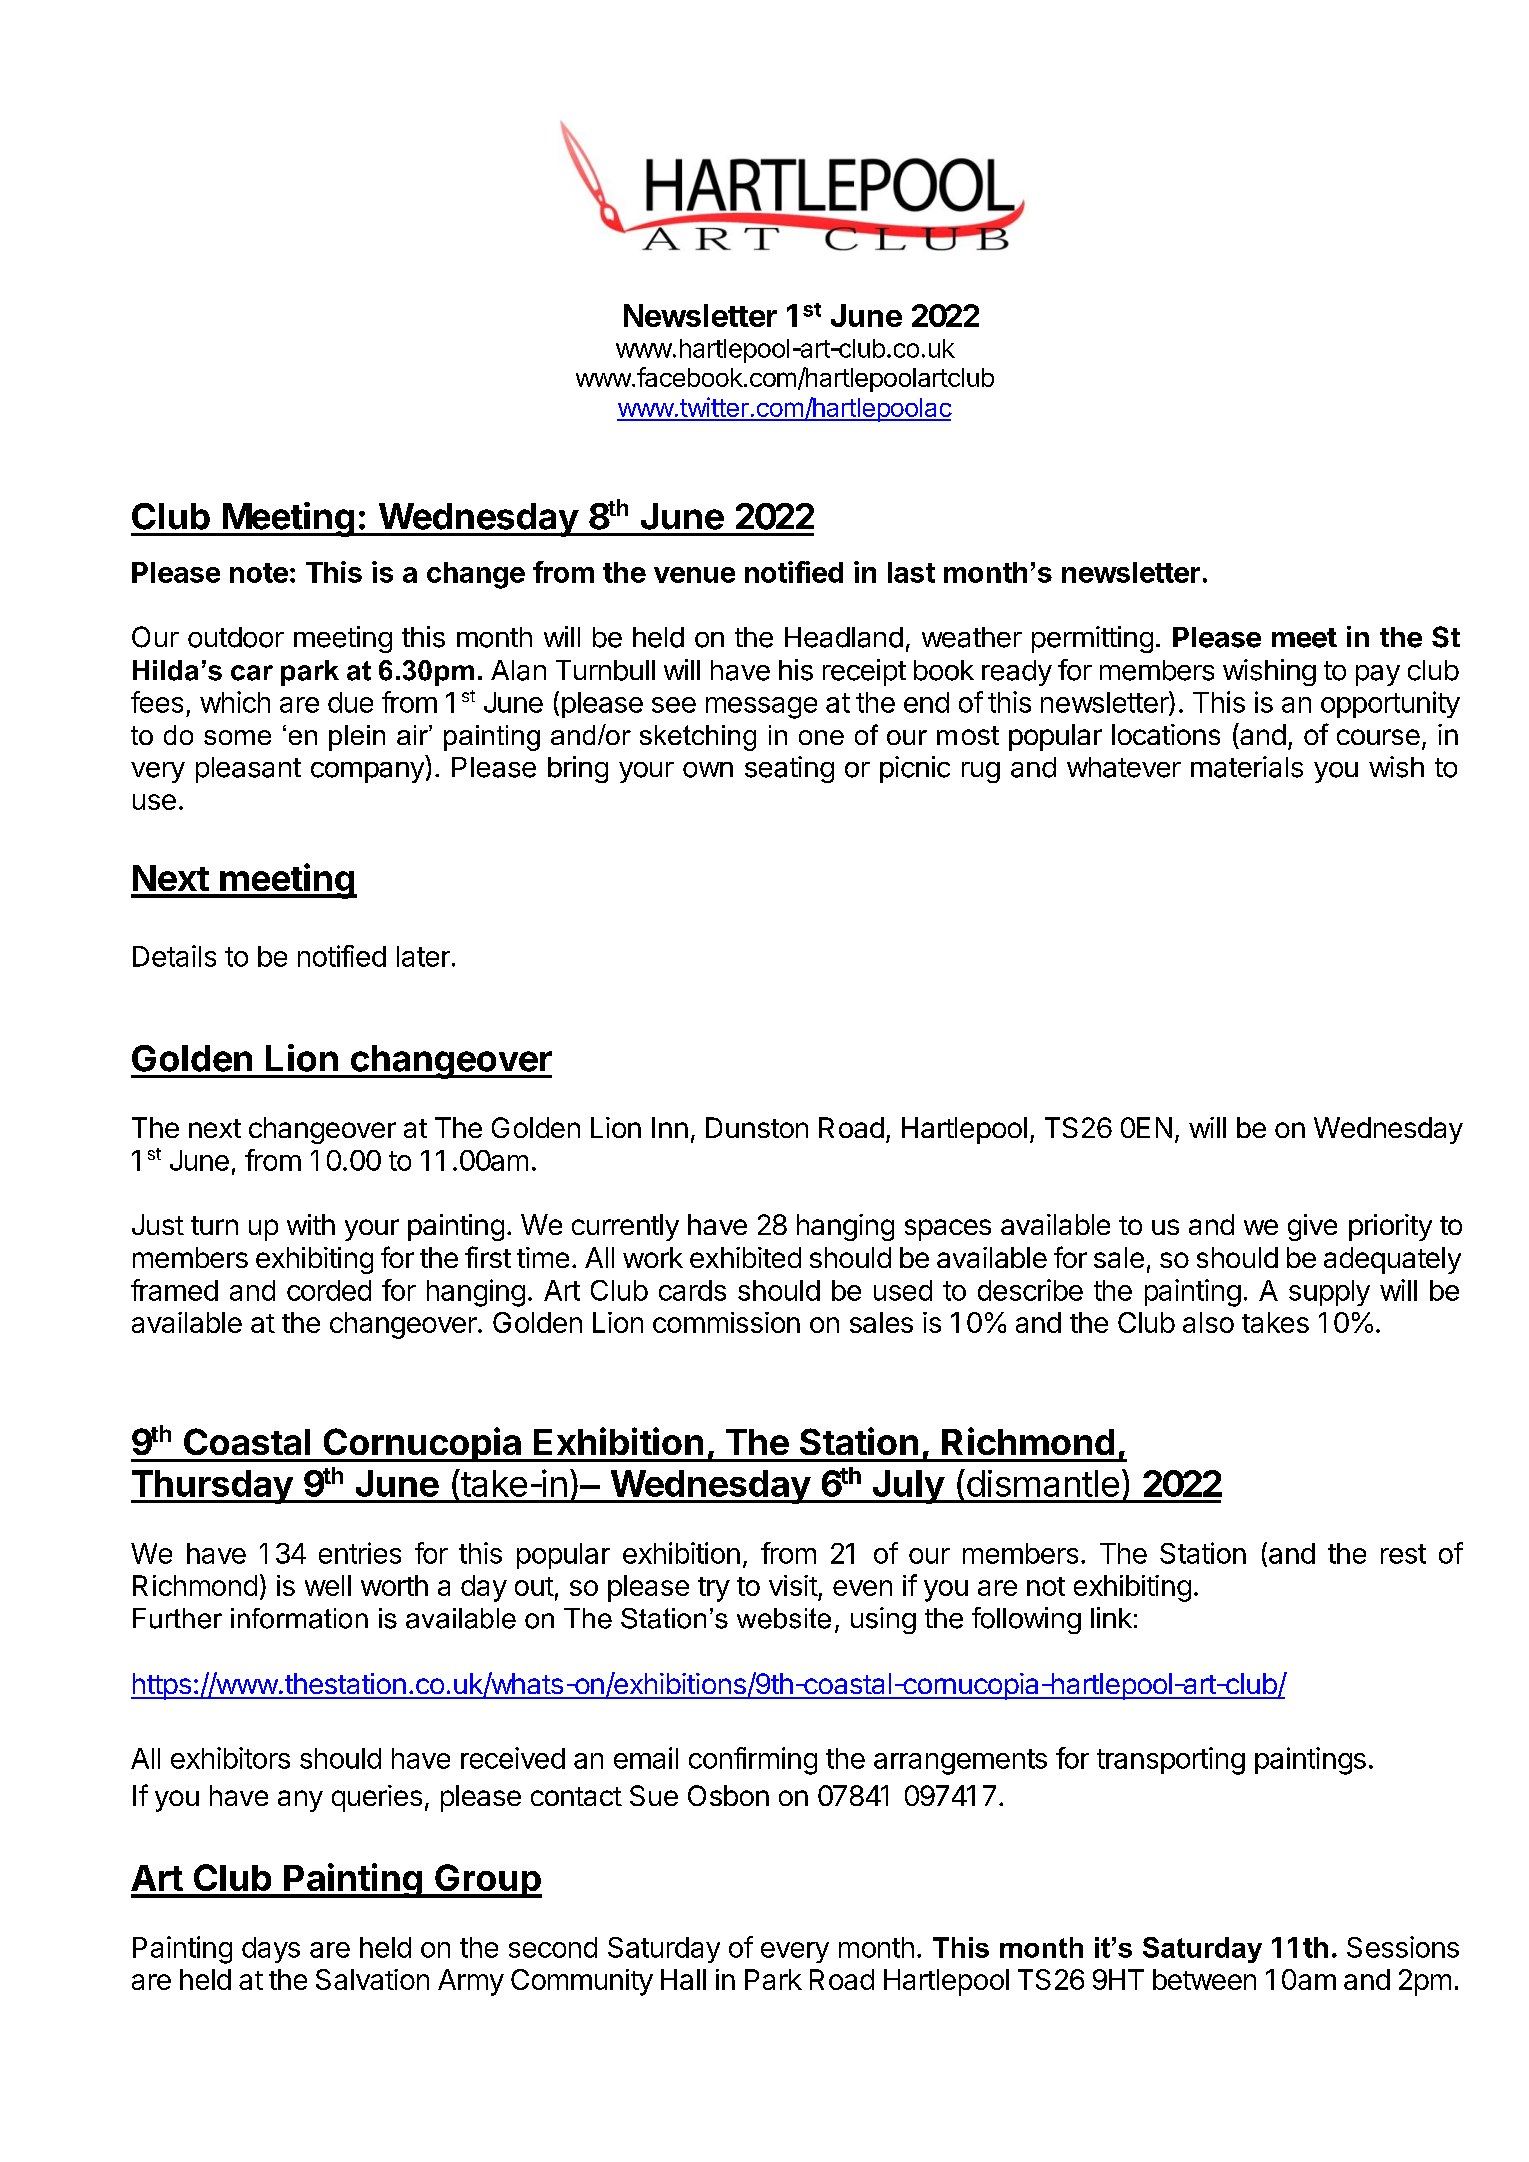 This page has height=2162, width=1529. I want to click on days, so click(271, 1950).
